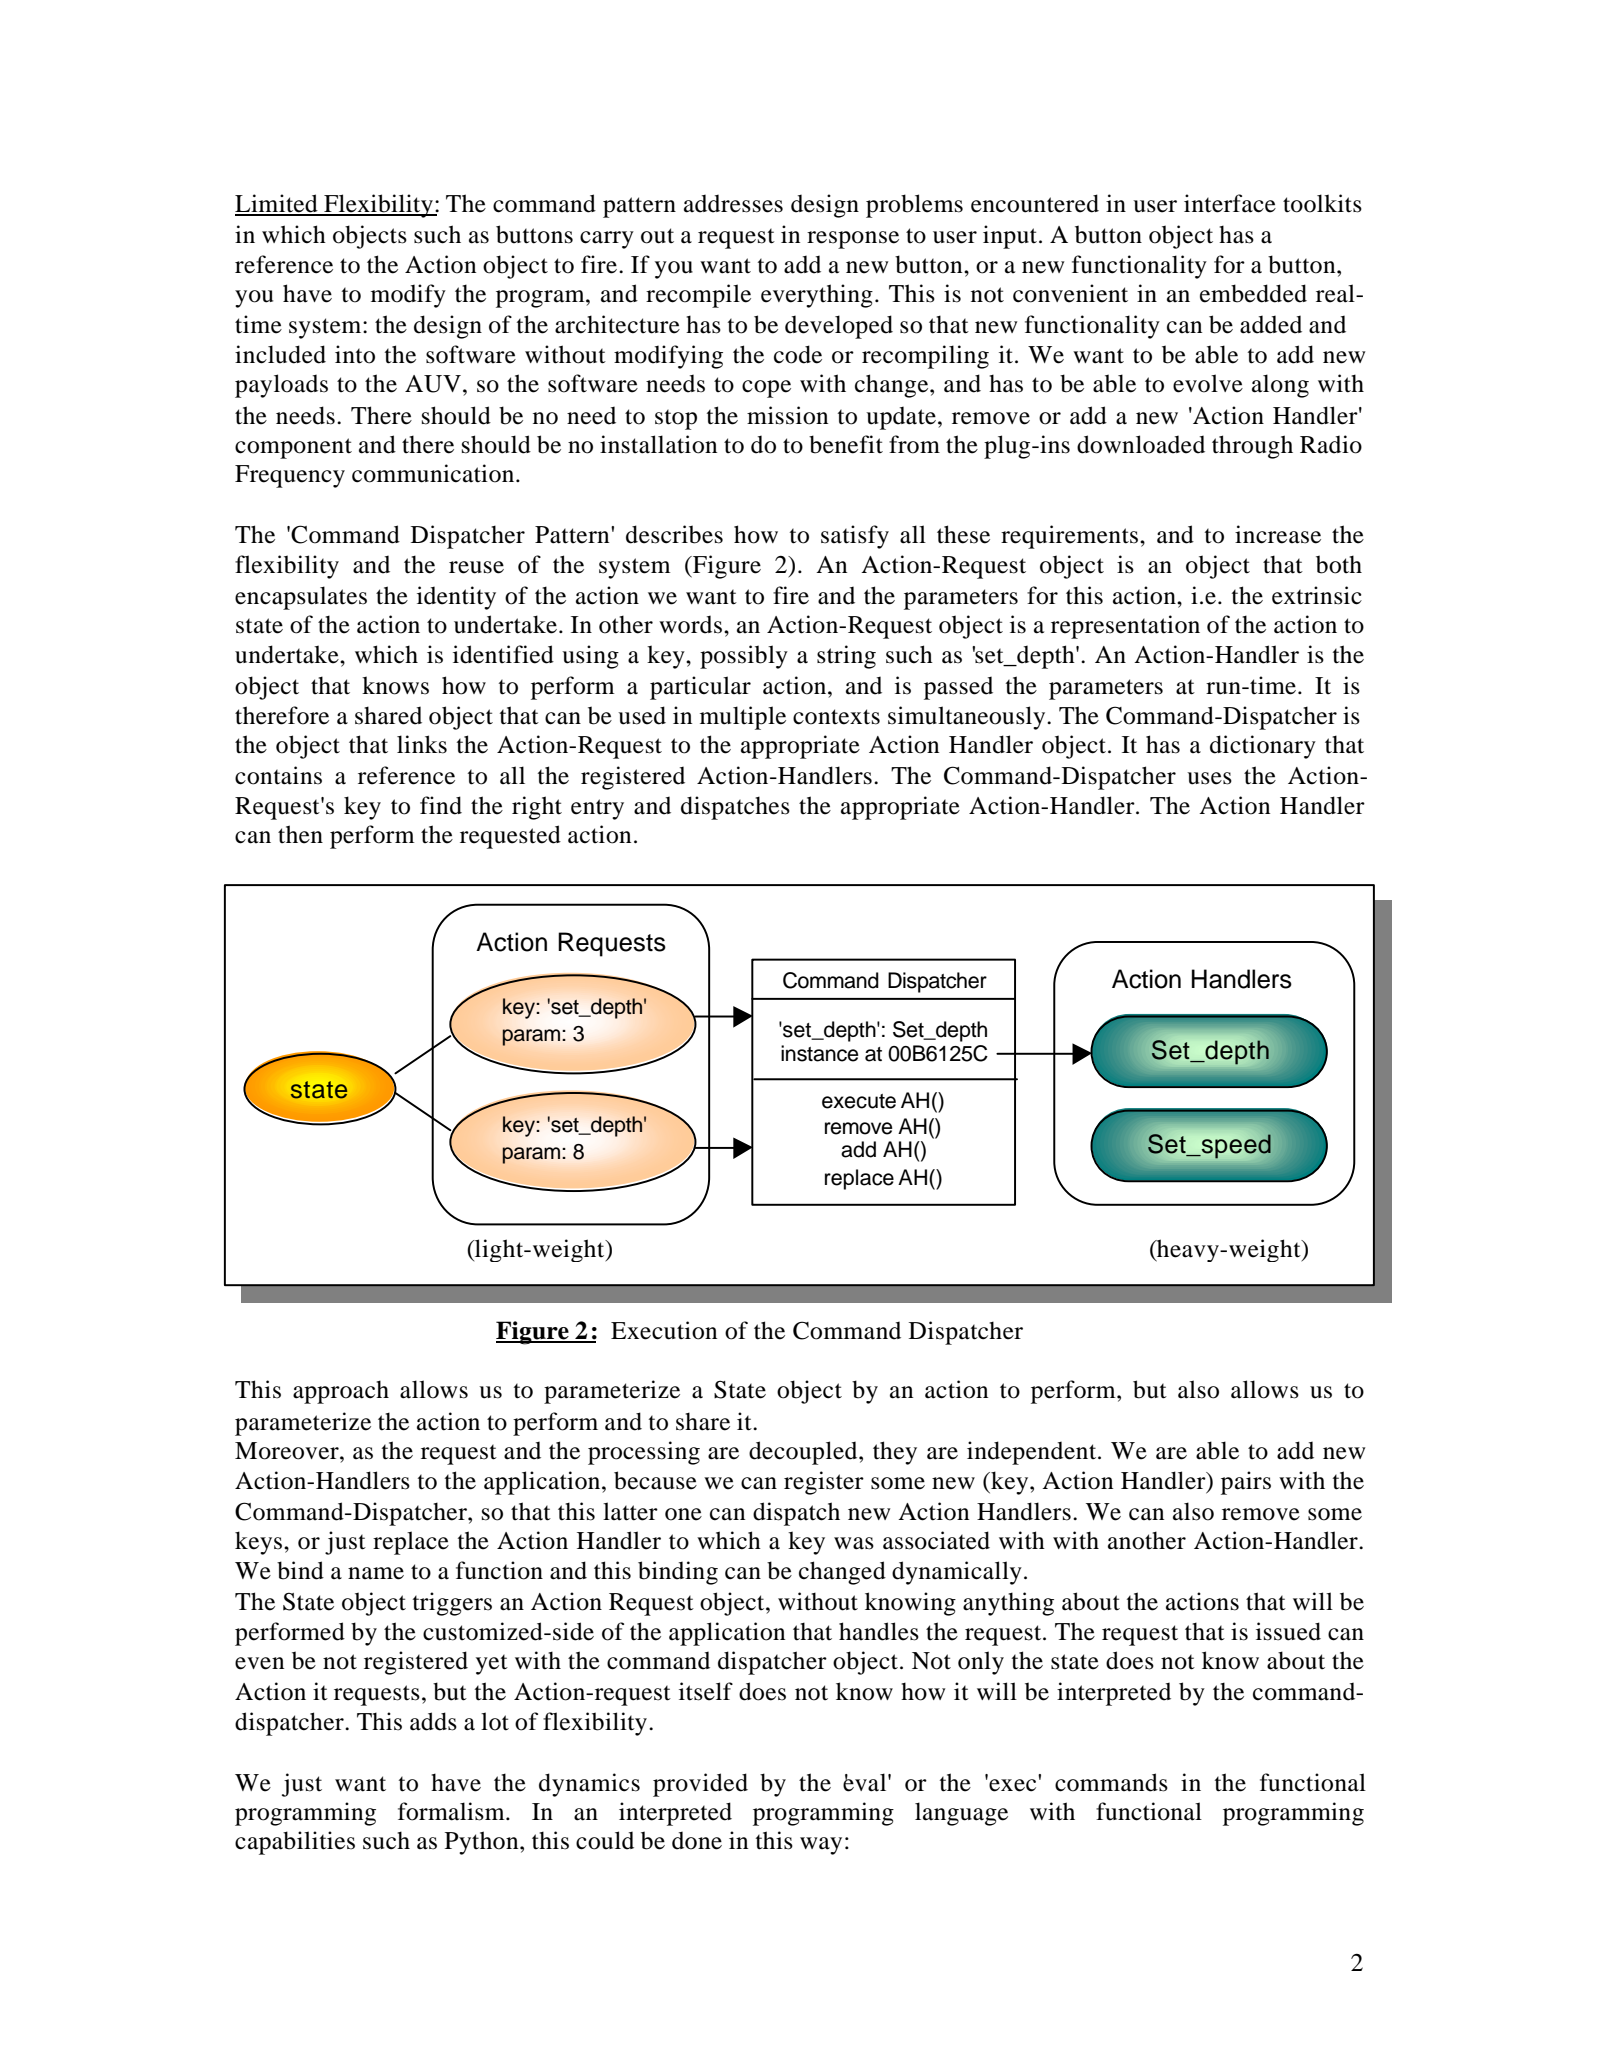 The image size is (1600, 2071). I want to click on response, so click(853, 240).
